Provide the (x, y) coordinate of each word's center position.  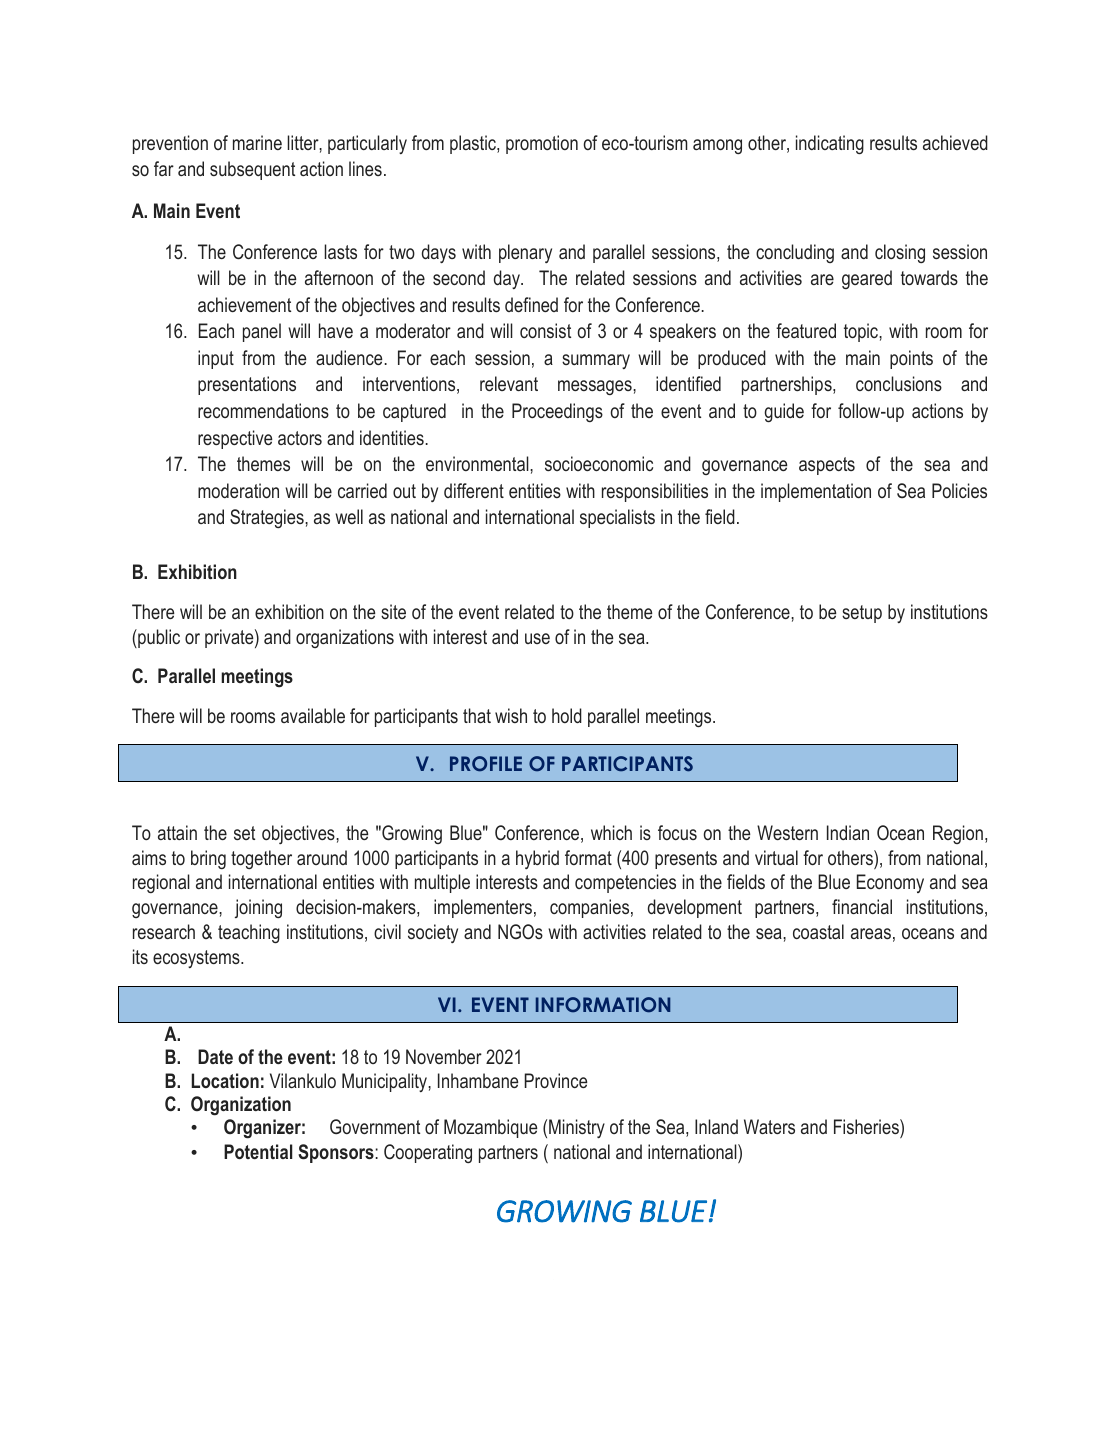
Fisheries (867, 1126)
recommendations (263, 410)
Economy (890, 883)
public (158, 638)
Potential (258, 1151)
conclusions (899, 383)
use (537, 638)
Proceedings (557, 412)
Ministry (577, 1128)
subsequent (252, 170)
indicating (830, 144)
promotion (542, 144)
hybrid (537, 859)
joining (258, 908)
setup (862, 614)
